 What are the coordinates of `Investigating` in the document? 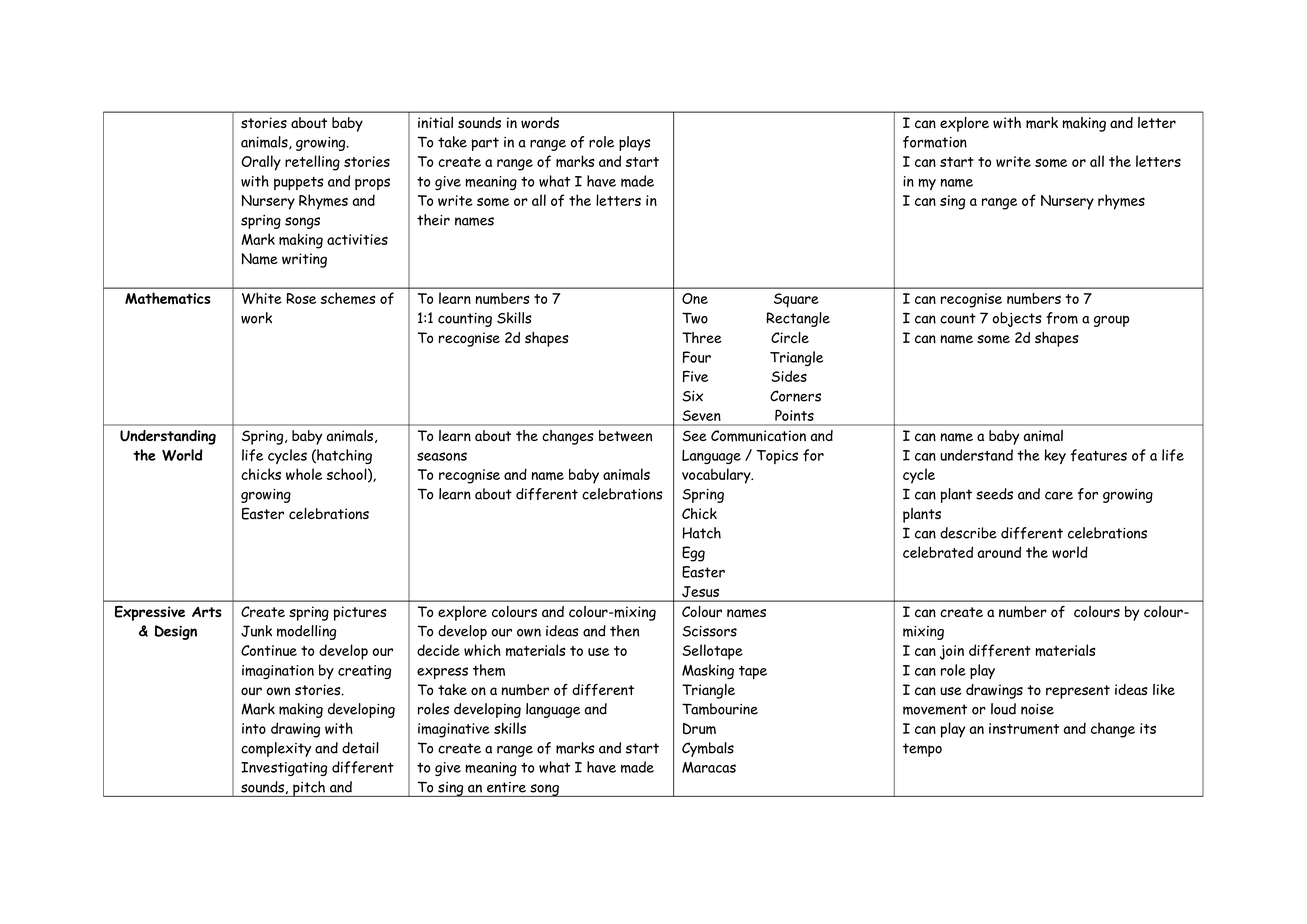 It's located at (284, 769).
